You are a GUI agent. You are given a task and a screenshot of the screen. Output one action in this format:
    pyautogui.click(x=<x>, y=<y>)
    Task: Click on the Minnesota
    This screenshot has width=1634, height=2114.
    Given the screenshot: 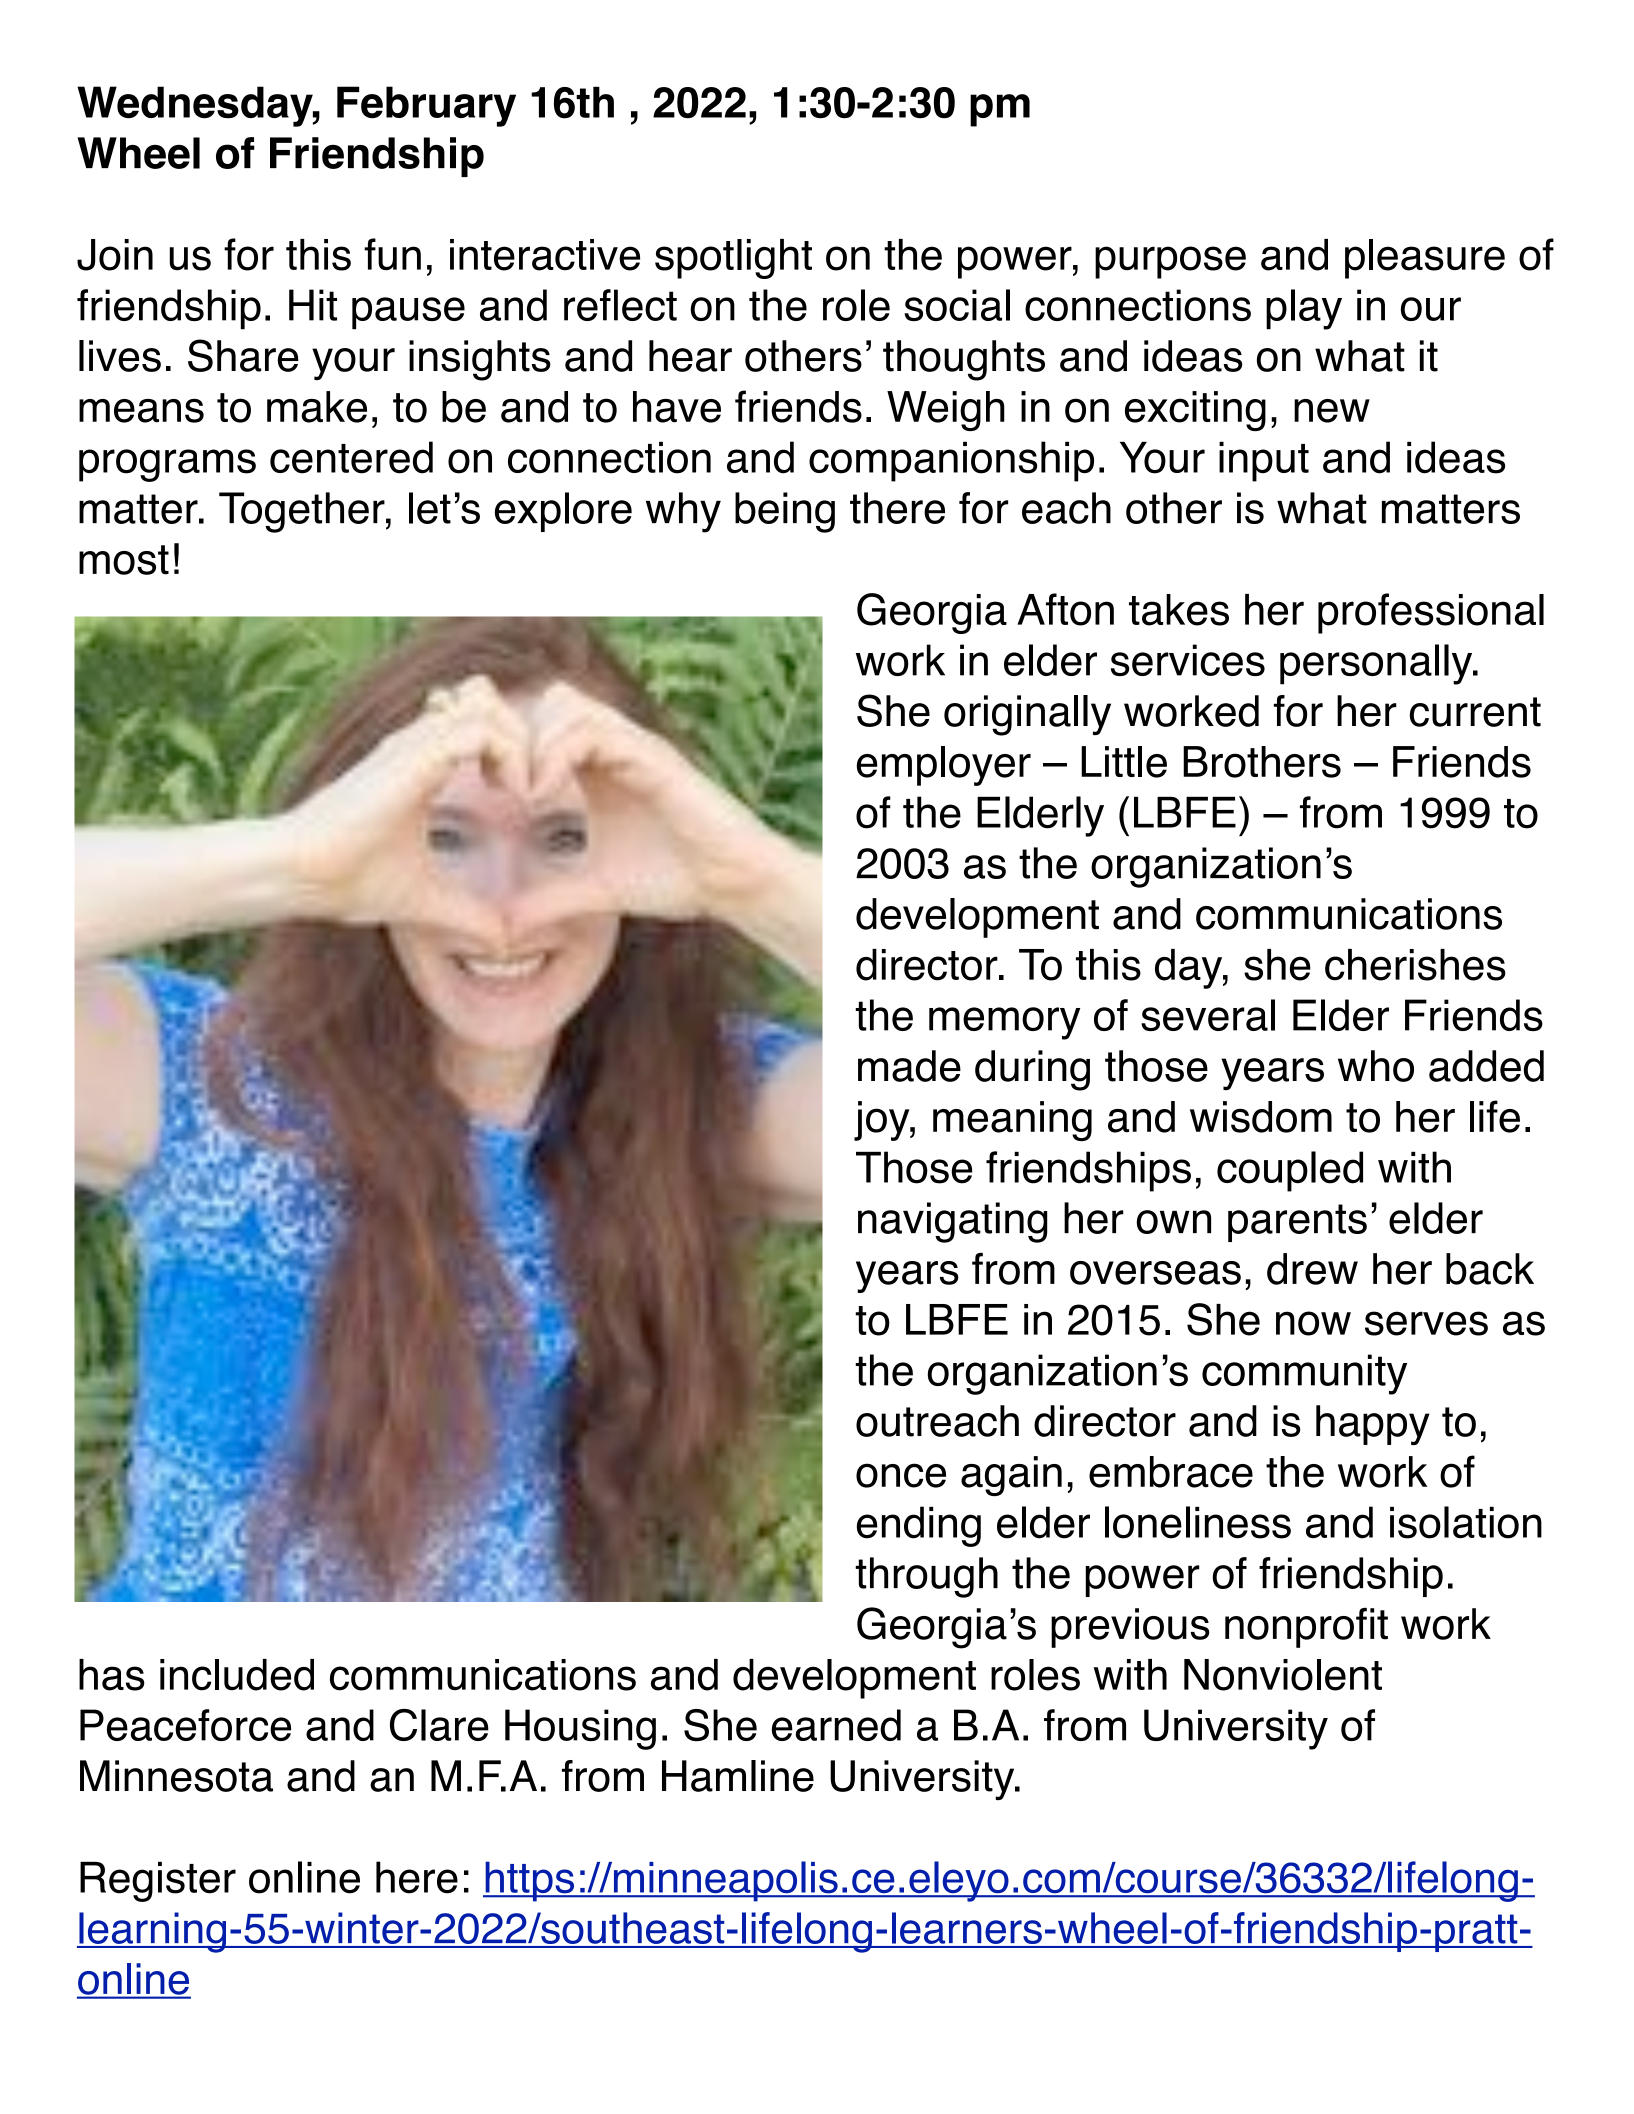 What is the action you would take?
    pyautogui.click(x=176, y=1776)
